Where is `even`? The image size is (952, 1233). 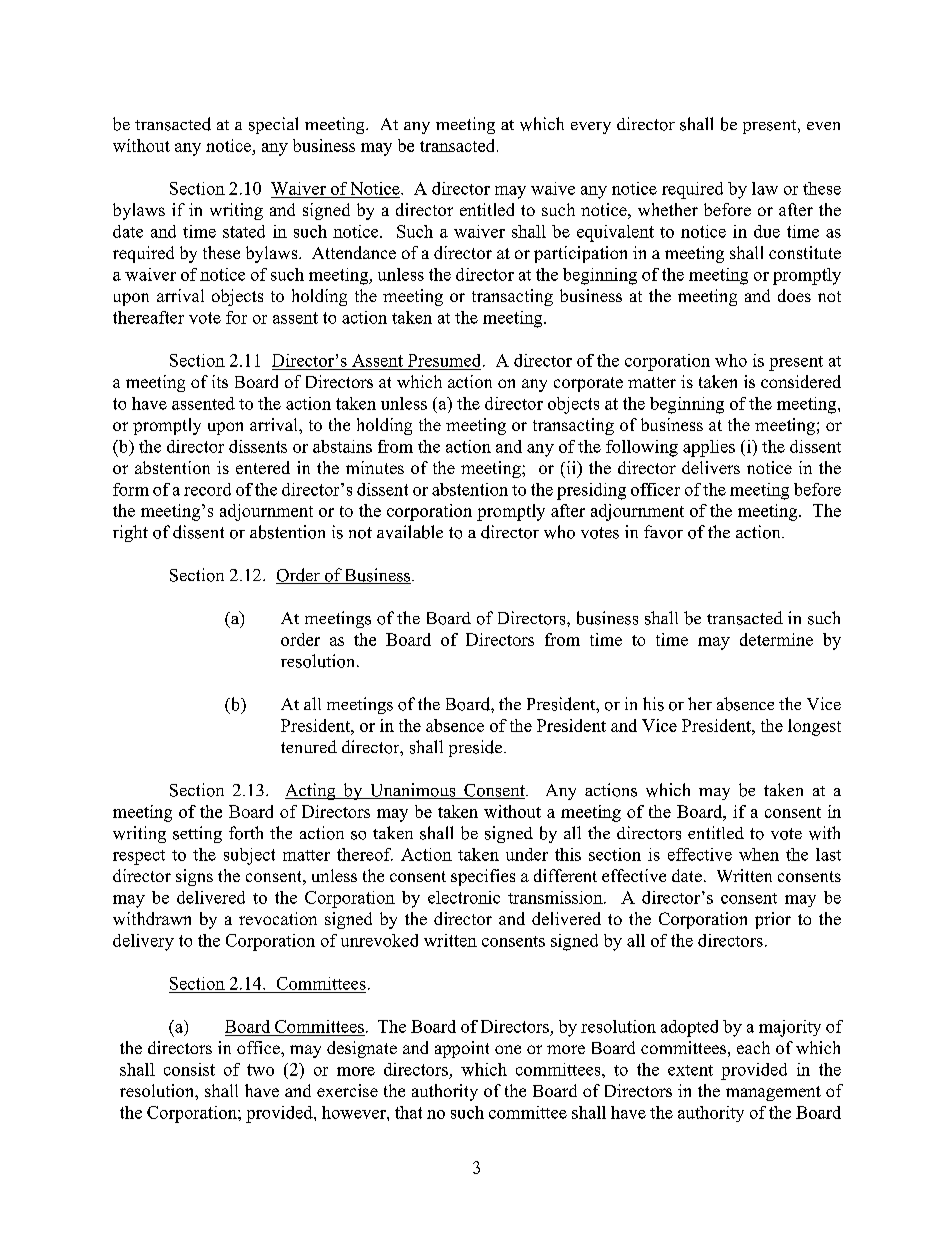
even is located at coordinates (823, 126).
